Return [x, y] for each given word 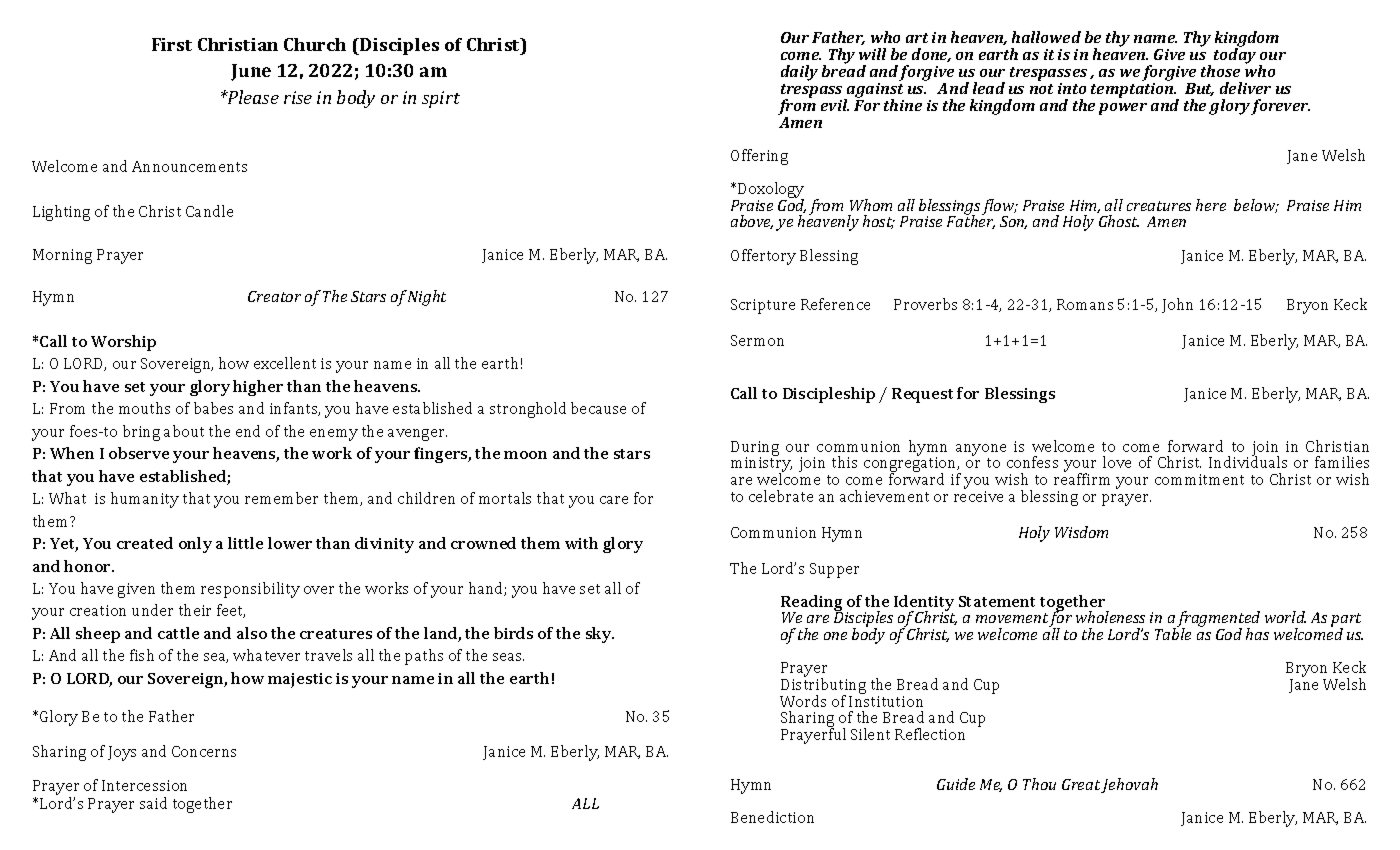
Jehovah [1129, 785]
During [755, 449]
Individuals [1248, 461]
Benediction [772, 817]
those [1220, 71]
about [184, 431]
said [153, 803]
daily [799, 73]
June [251, 72]
